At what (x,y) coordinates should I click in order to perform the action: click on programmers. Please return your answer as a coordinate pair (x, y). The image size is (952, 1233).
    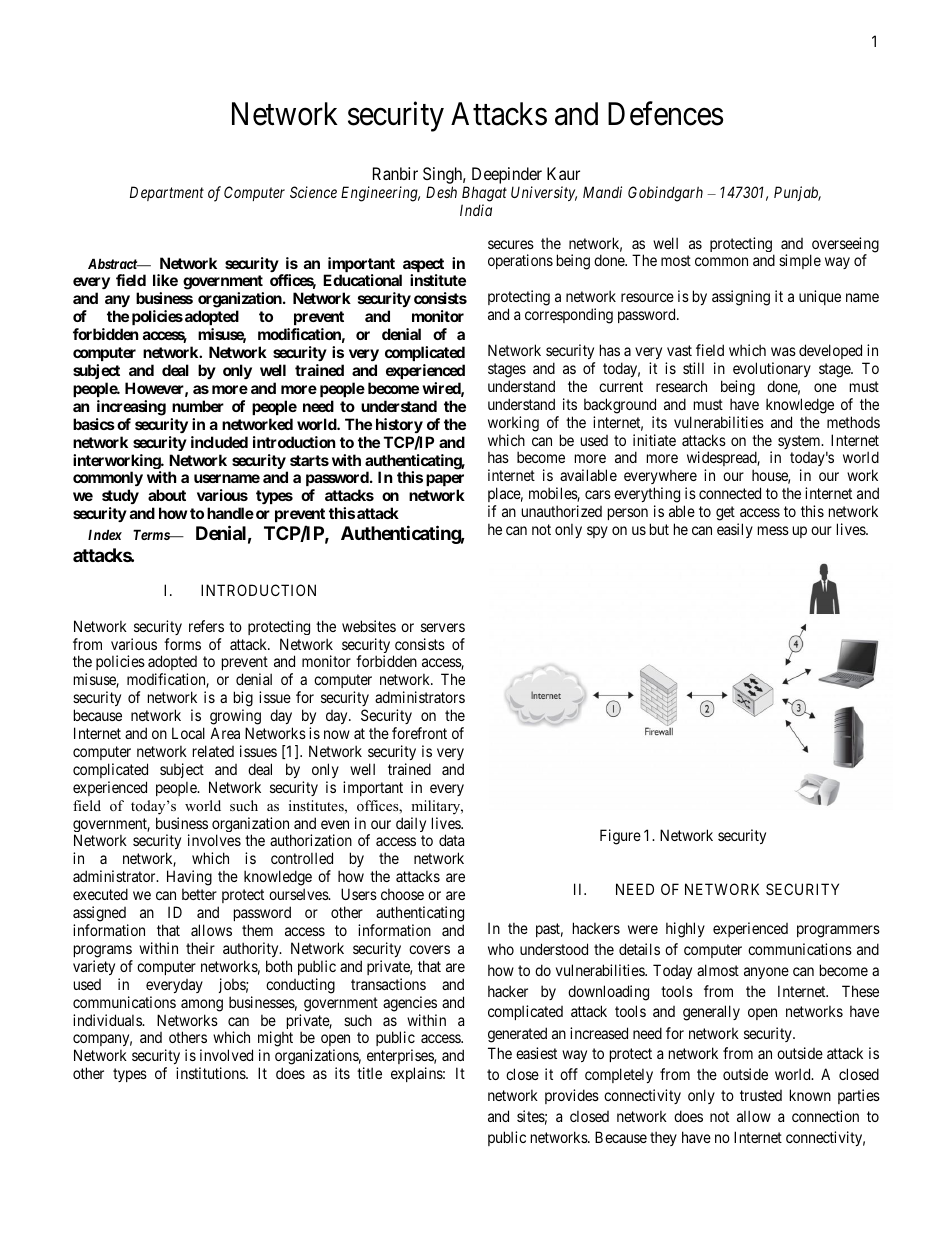
    Looking at the image, I should click on (838, 931).
